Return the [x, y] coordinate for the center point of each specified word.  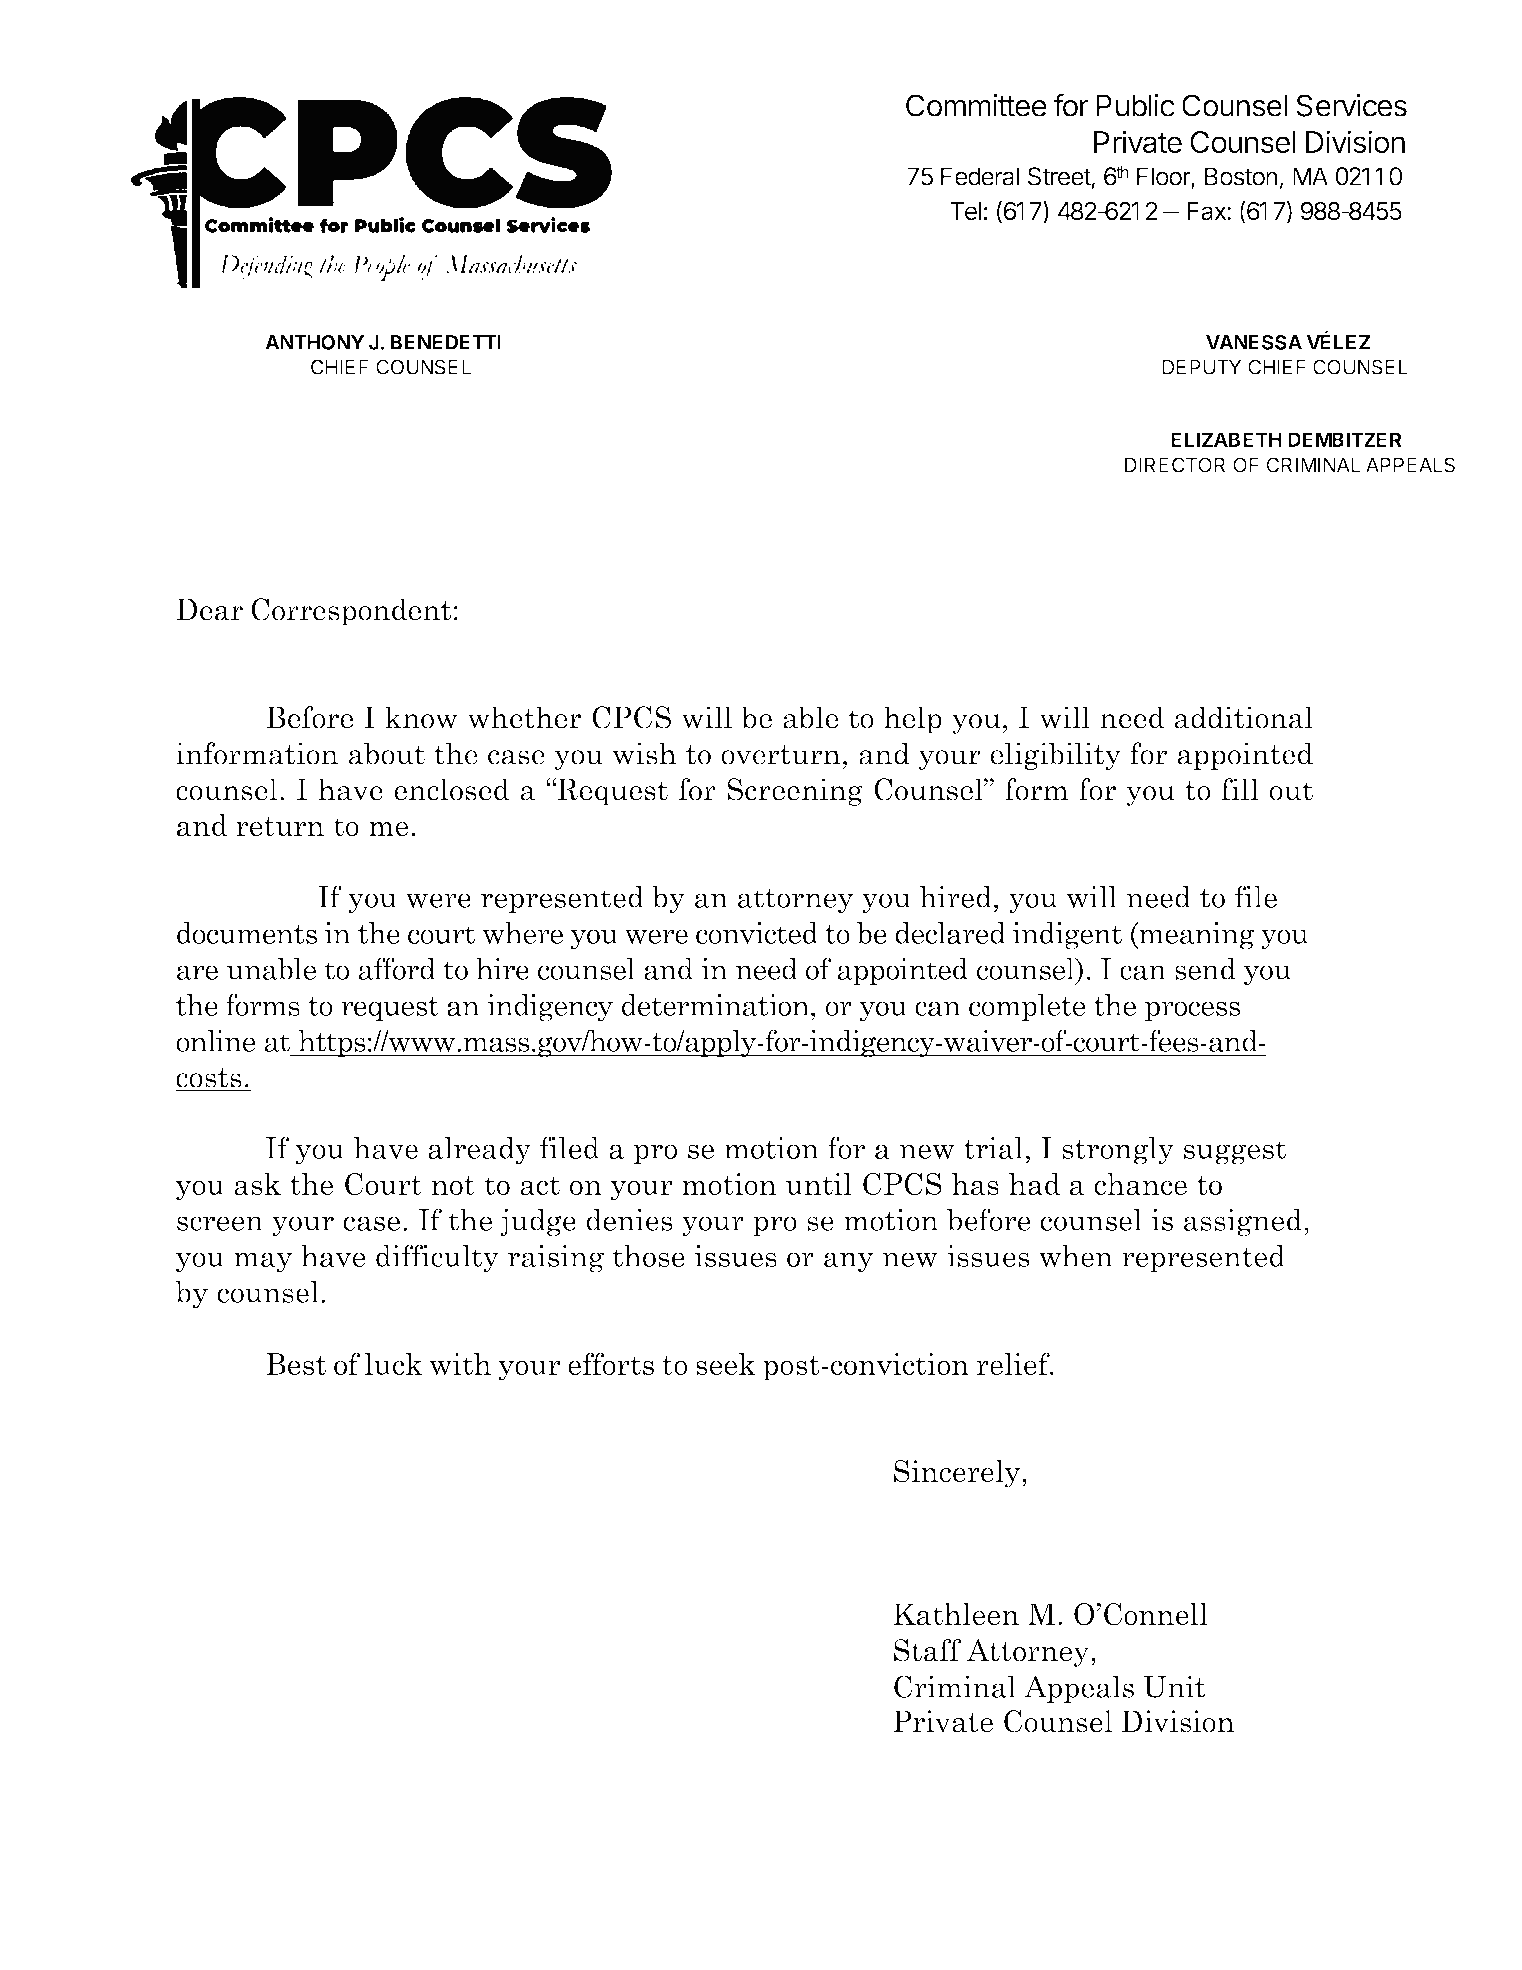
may [263, 1262]
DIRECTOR [1175, 465]
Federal [980, 176]
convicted [757, 933]
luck [393, 1364]
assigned [1243, 1222]
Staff [927, 1650]
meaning [1196, 935]
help [913, 720]
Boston [1241, 176]
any [848, 1262]
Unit [1174, 1686]
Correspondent [351, 612]
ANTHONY [315, 342]
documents [247, 933]
